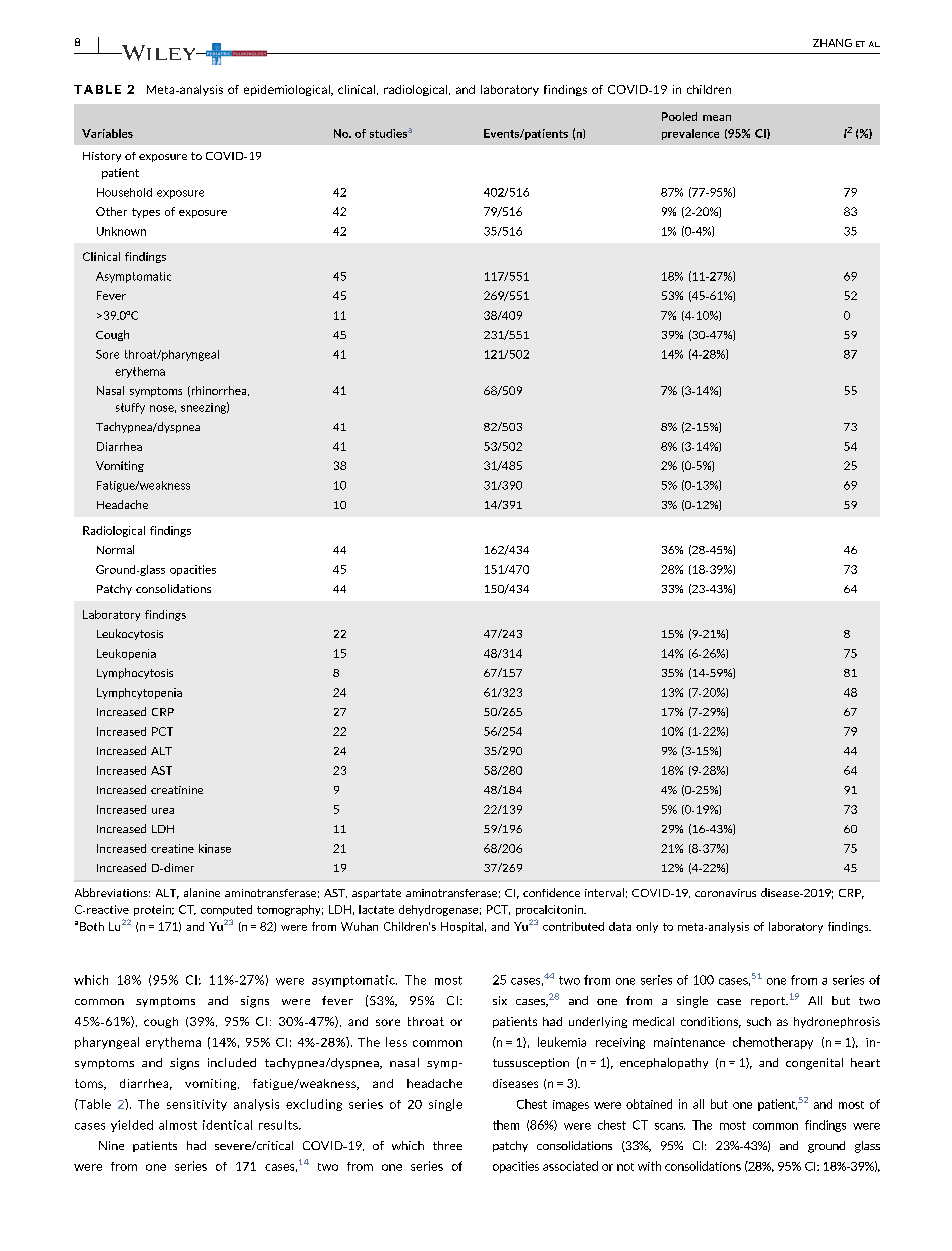  Describe the element at coordinates (551, 892) in the screenshot. I see `confidence` at that location.
